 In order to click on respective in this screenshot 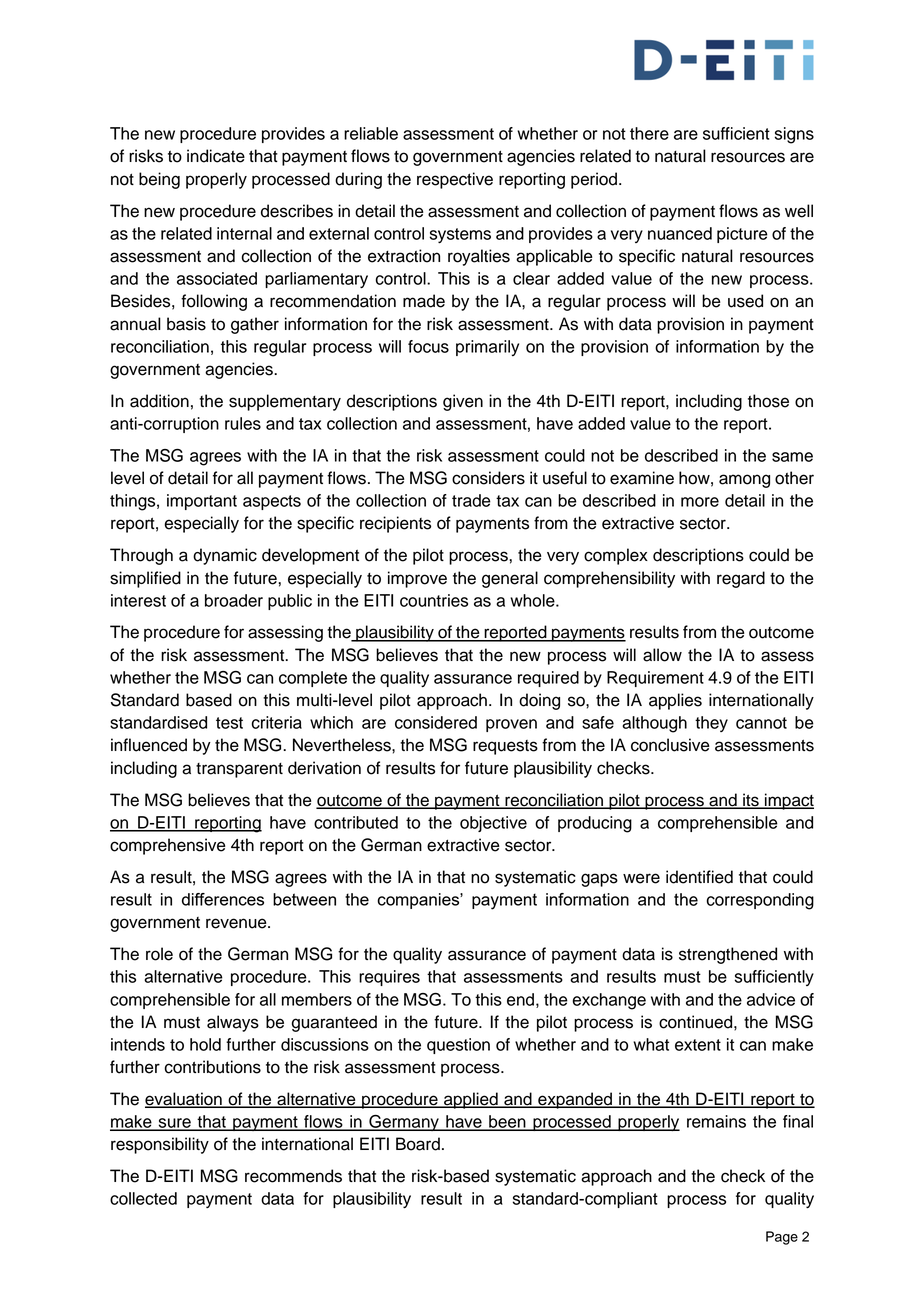, I will do `click(455, 180)`.
